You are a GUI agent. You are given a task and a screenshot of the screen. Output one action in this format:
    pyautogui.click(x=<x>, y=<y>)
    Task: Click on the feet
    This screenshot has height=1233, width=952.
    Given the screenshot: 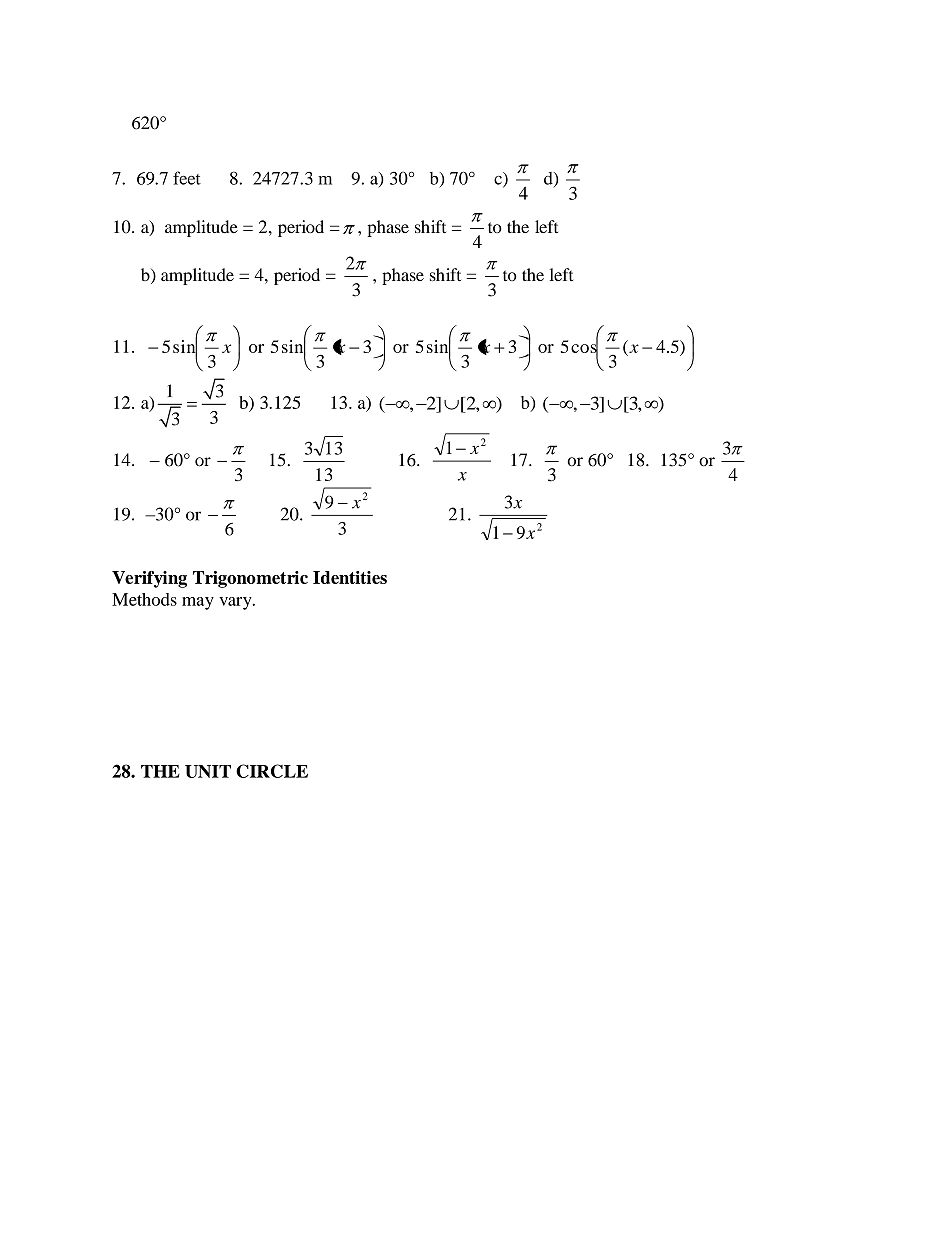 What is the action you would take?
    pyautogui.click(x=187, y=178)
